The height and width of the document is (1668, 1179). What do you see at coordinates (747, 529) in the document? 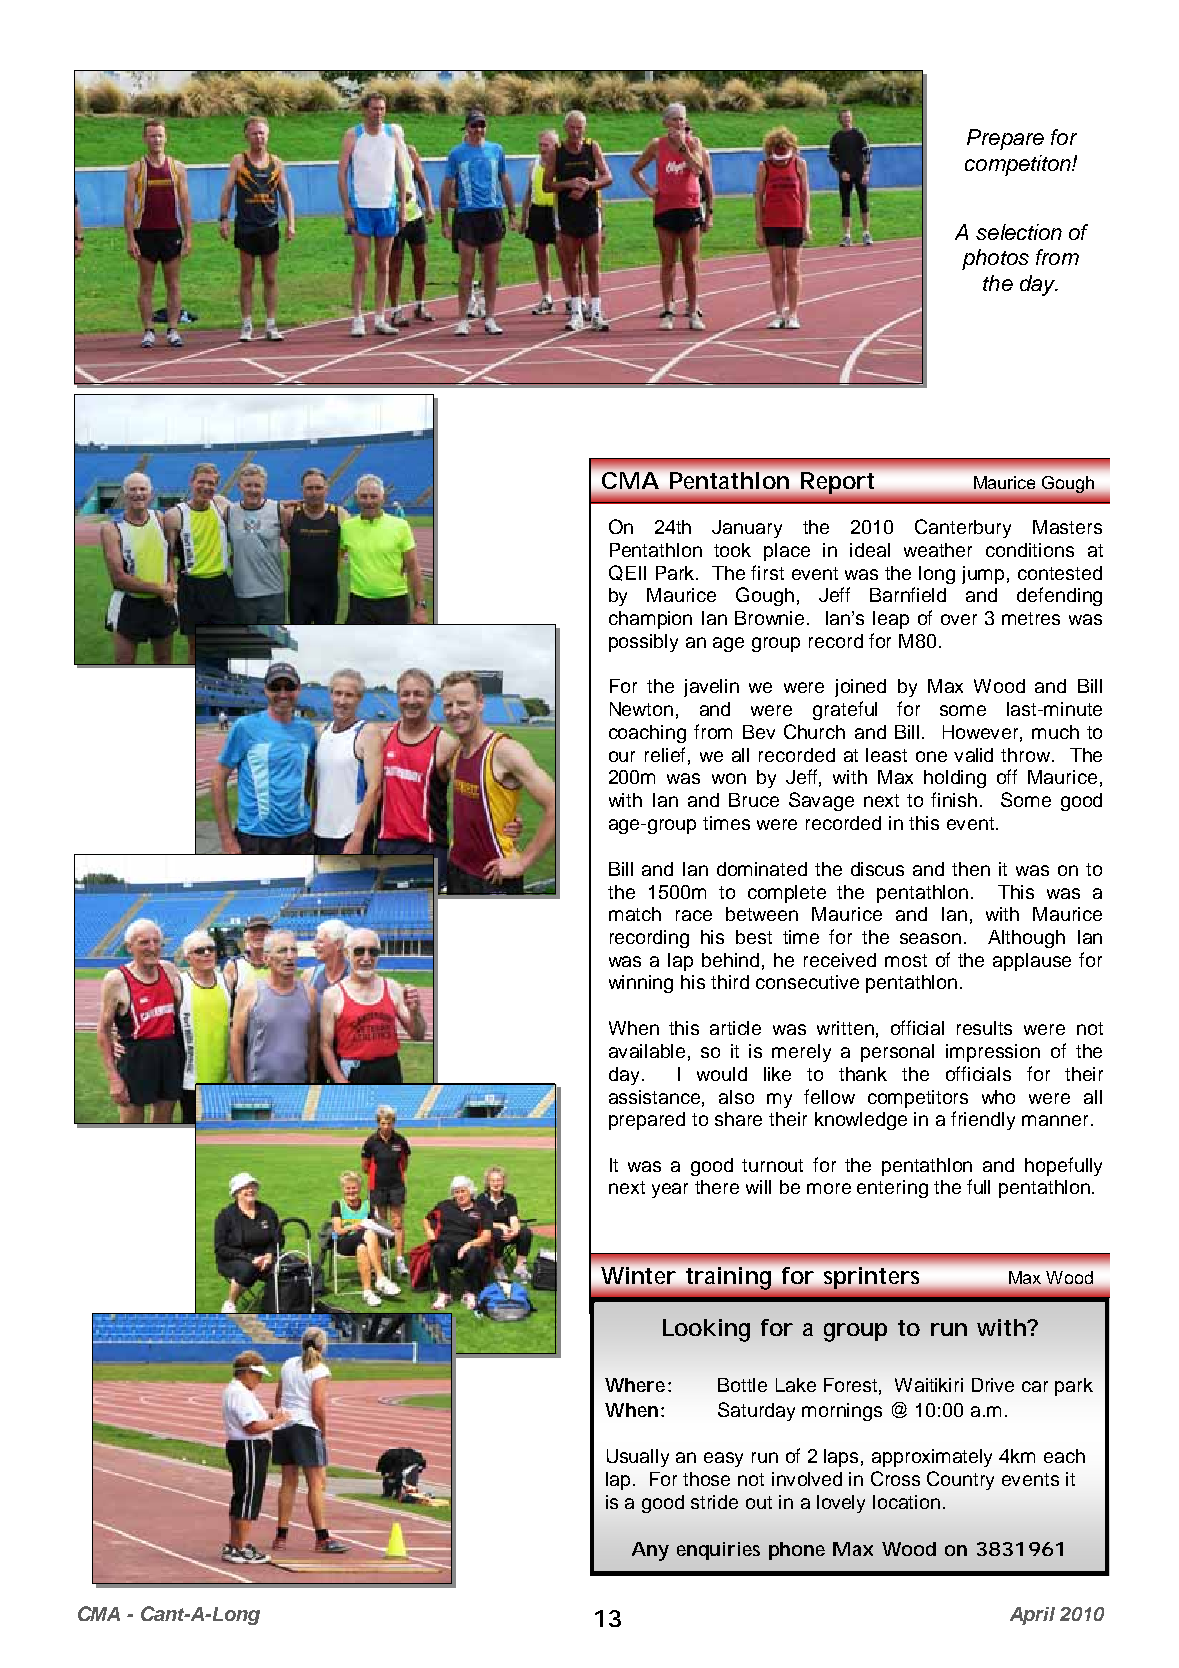
I see `January` at bounding box center [747, 529].
